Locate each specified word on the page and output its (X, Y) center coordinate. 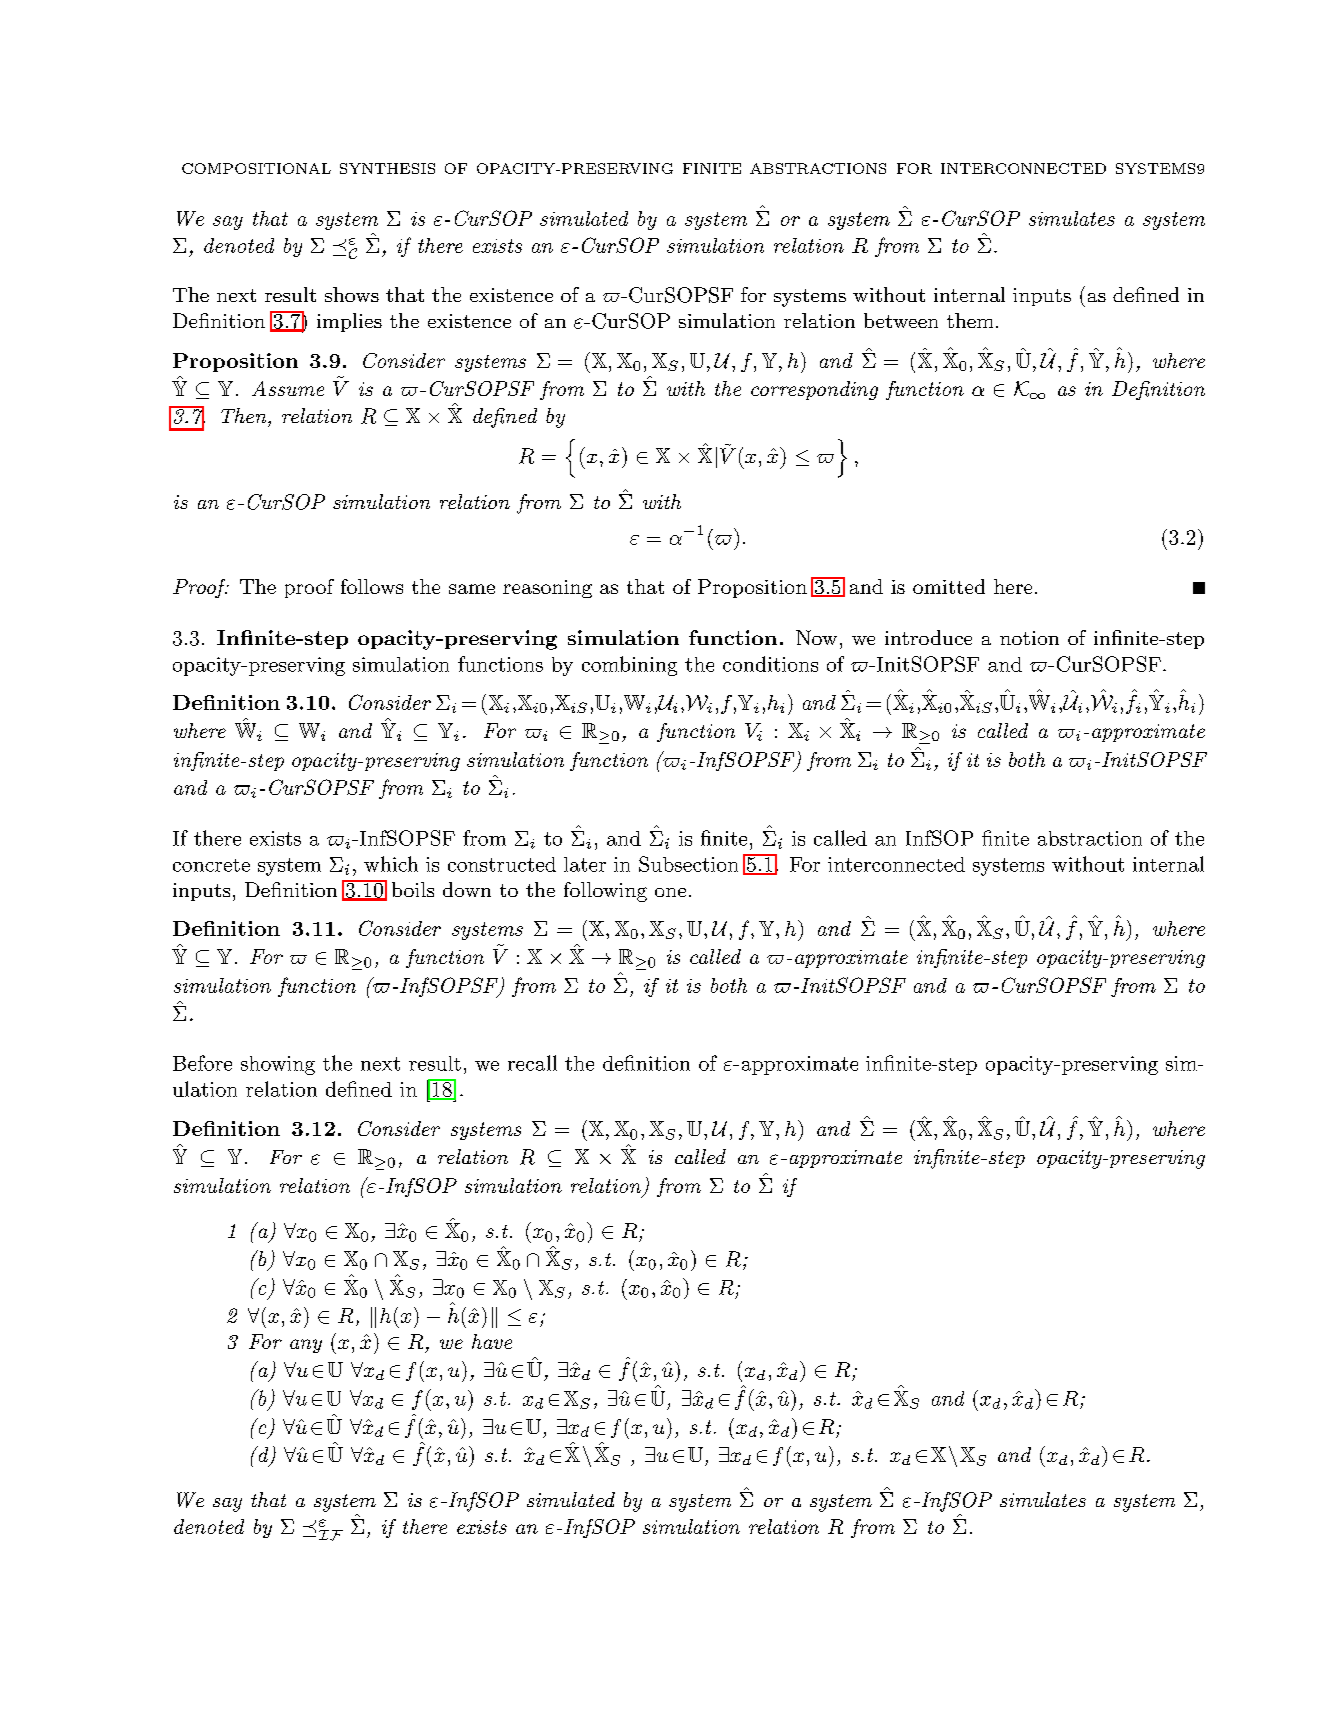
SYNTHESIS (387, 168)
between (901, 320)
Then (245, 415)
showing (278, 1065)
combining (629, 666)
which (391, 864)
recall (532, 1063)
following (605, 892)
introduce (928, 637)
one (670, 892)
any (306, 1346)
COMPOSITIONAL (256, 168)
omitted (949, 586)
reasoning (547, 589)
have (492, 1341)
